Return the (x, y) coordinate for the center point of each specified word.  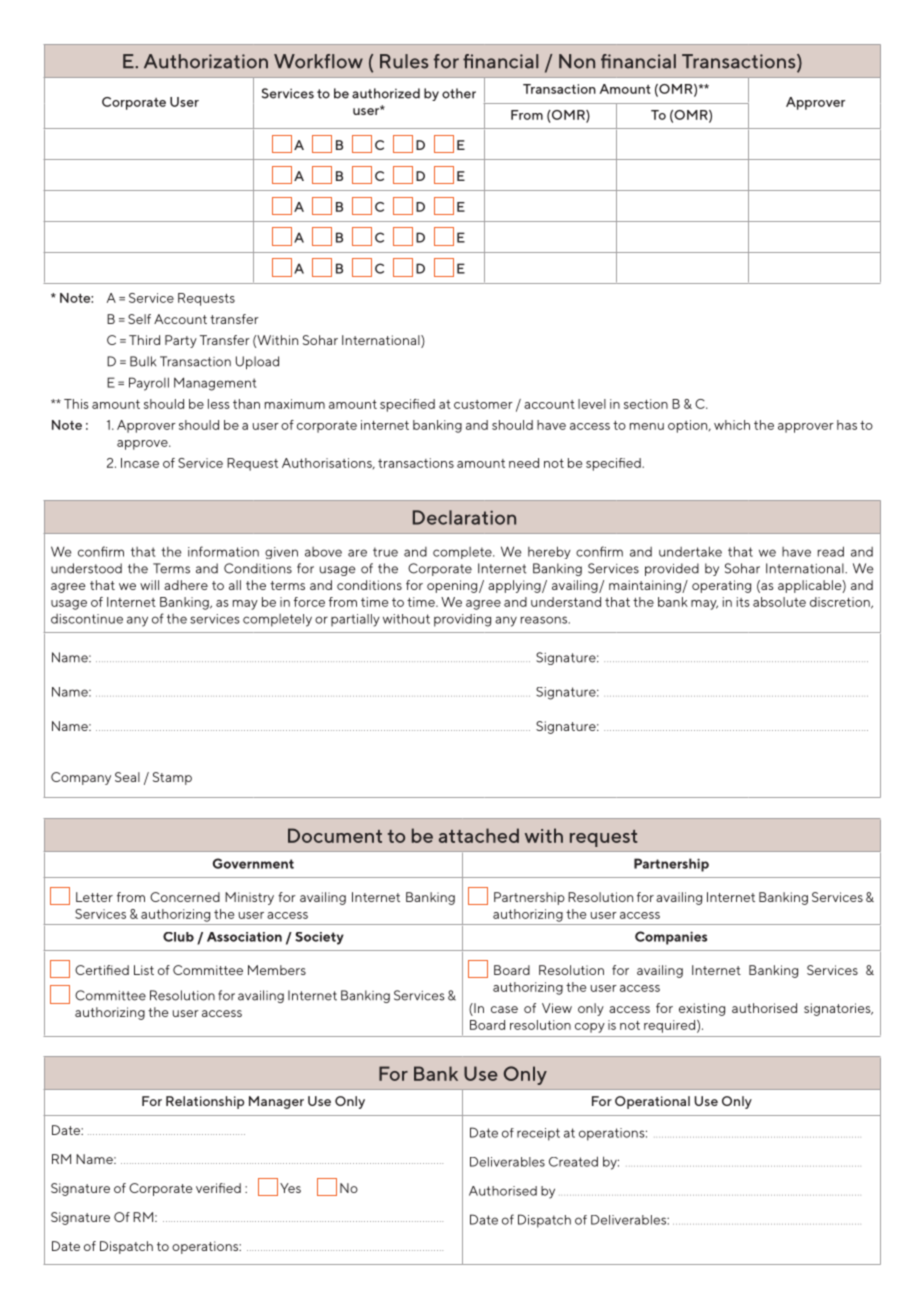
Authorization (206, 61)
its (743, 602)
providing (462, 620)
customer (483, 404)
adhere (186, 585)
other (459, 93)
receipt (538, 1134)
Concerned (185, 897)
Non (577, 61)
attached (479, 835)
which (732, 425)
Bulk (143, 361)
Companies (671, 938)
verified (218, 1188)
